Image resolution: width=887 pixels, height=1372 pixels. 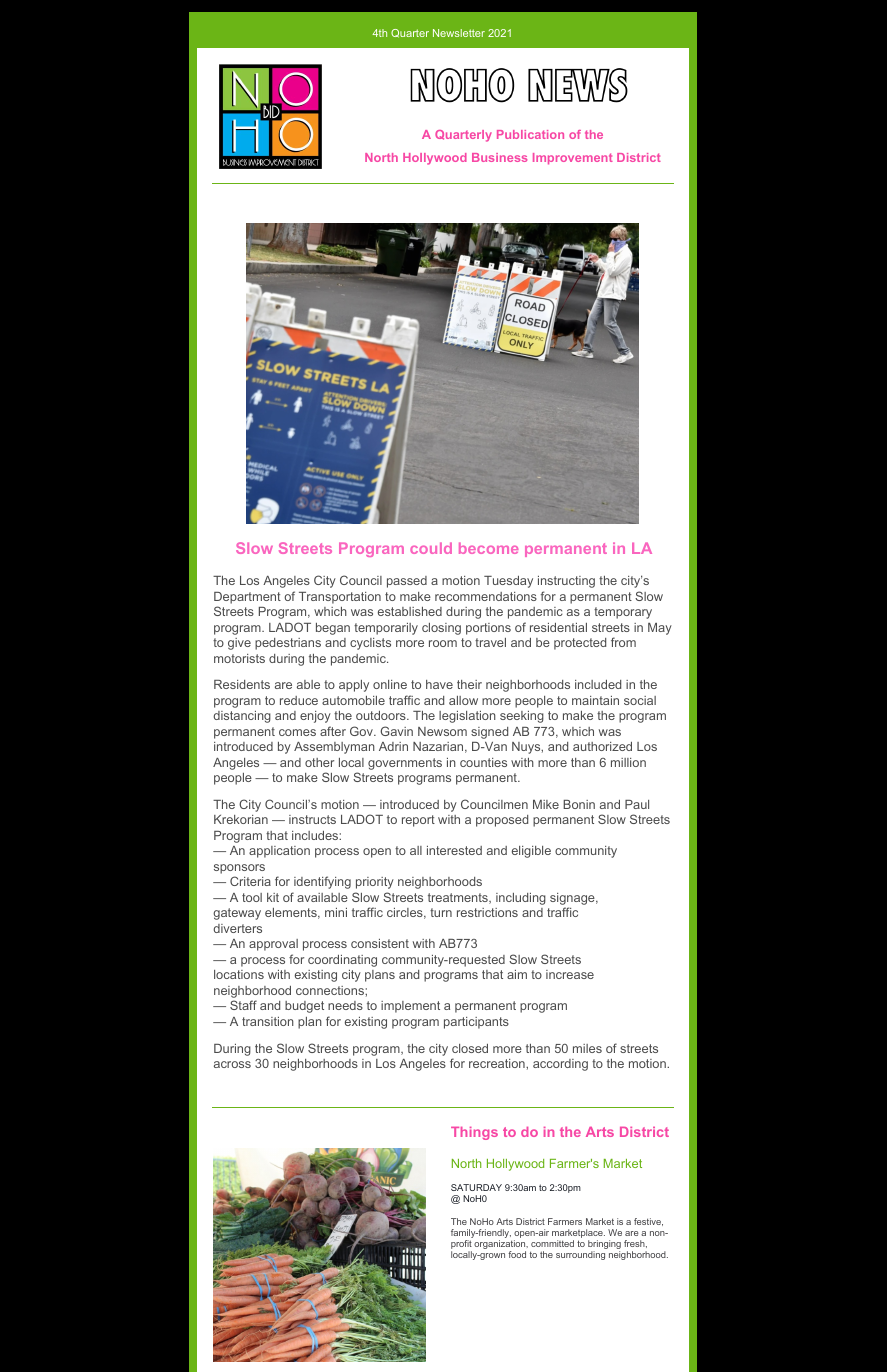 I want to click on Newsletter, so click(x=459, y=33).
